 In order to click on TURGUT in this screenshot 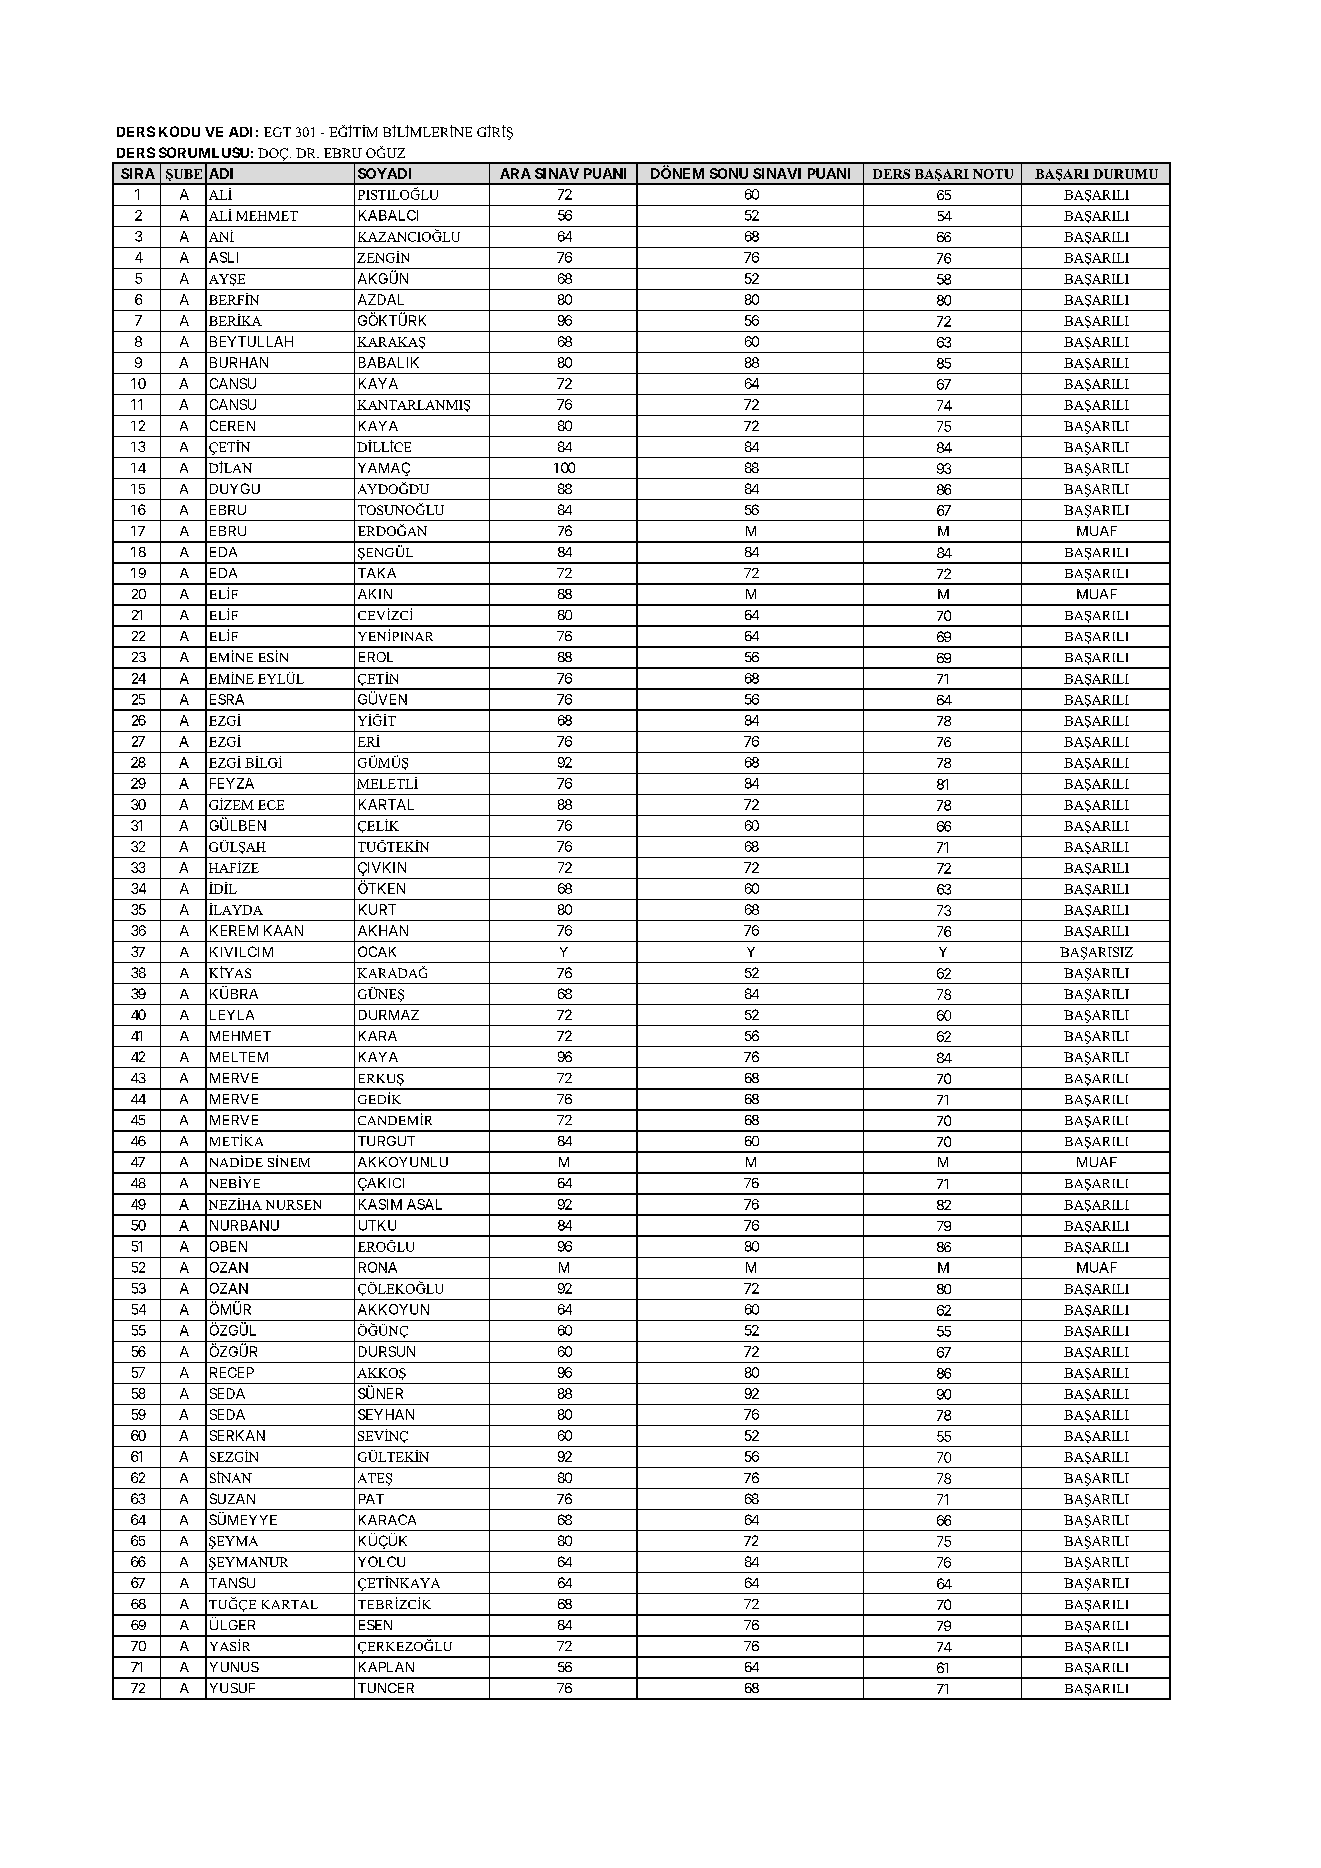, I will do `click(386, 1141)`.
